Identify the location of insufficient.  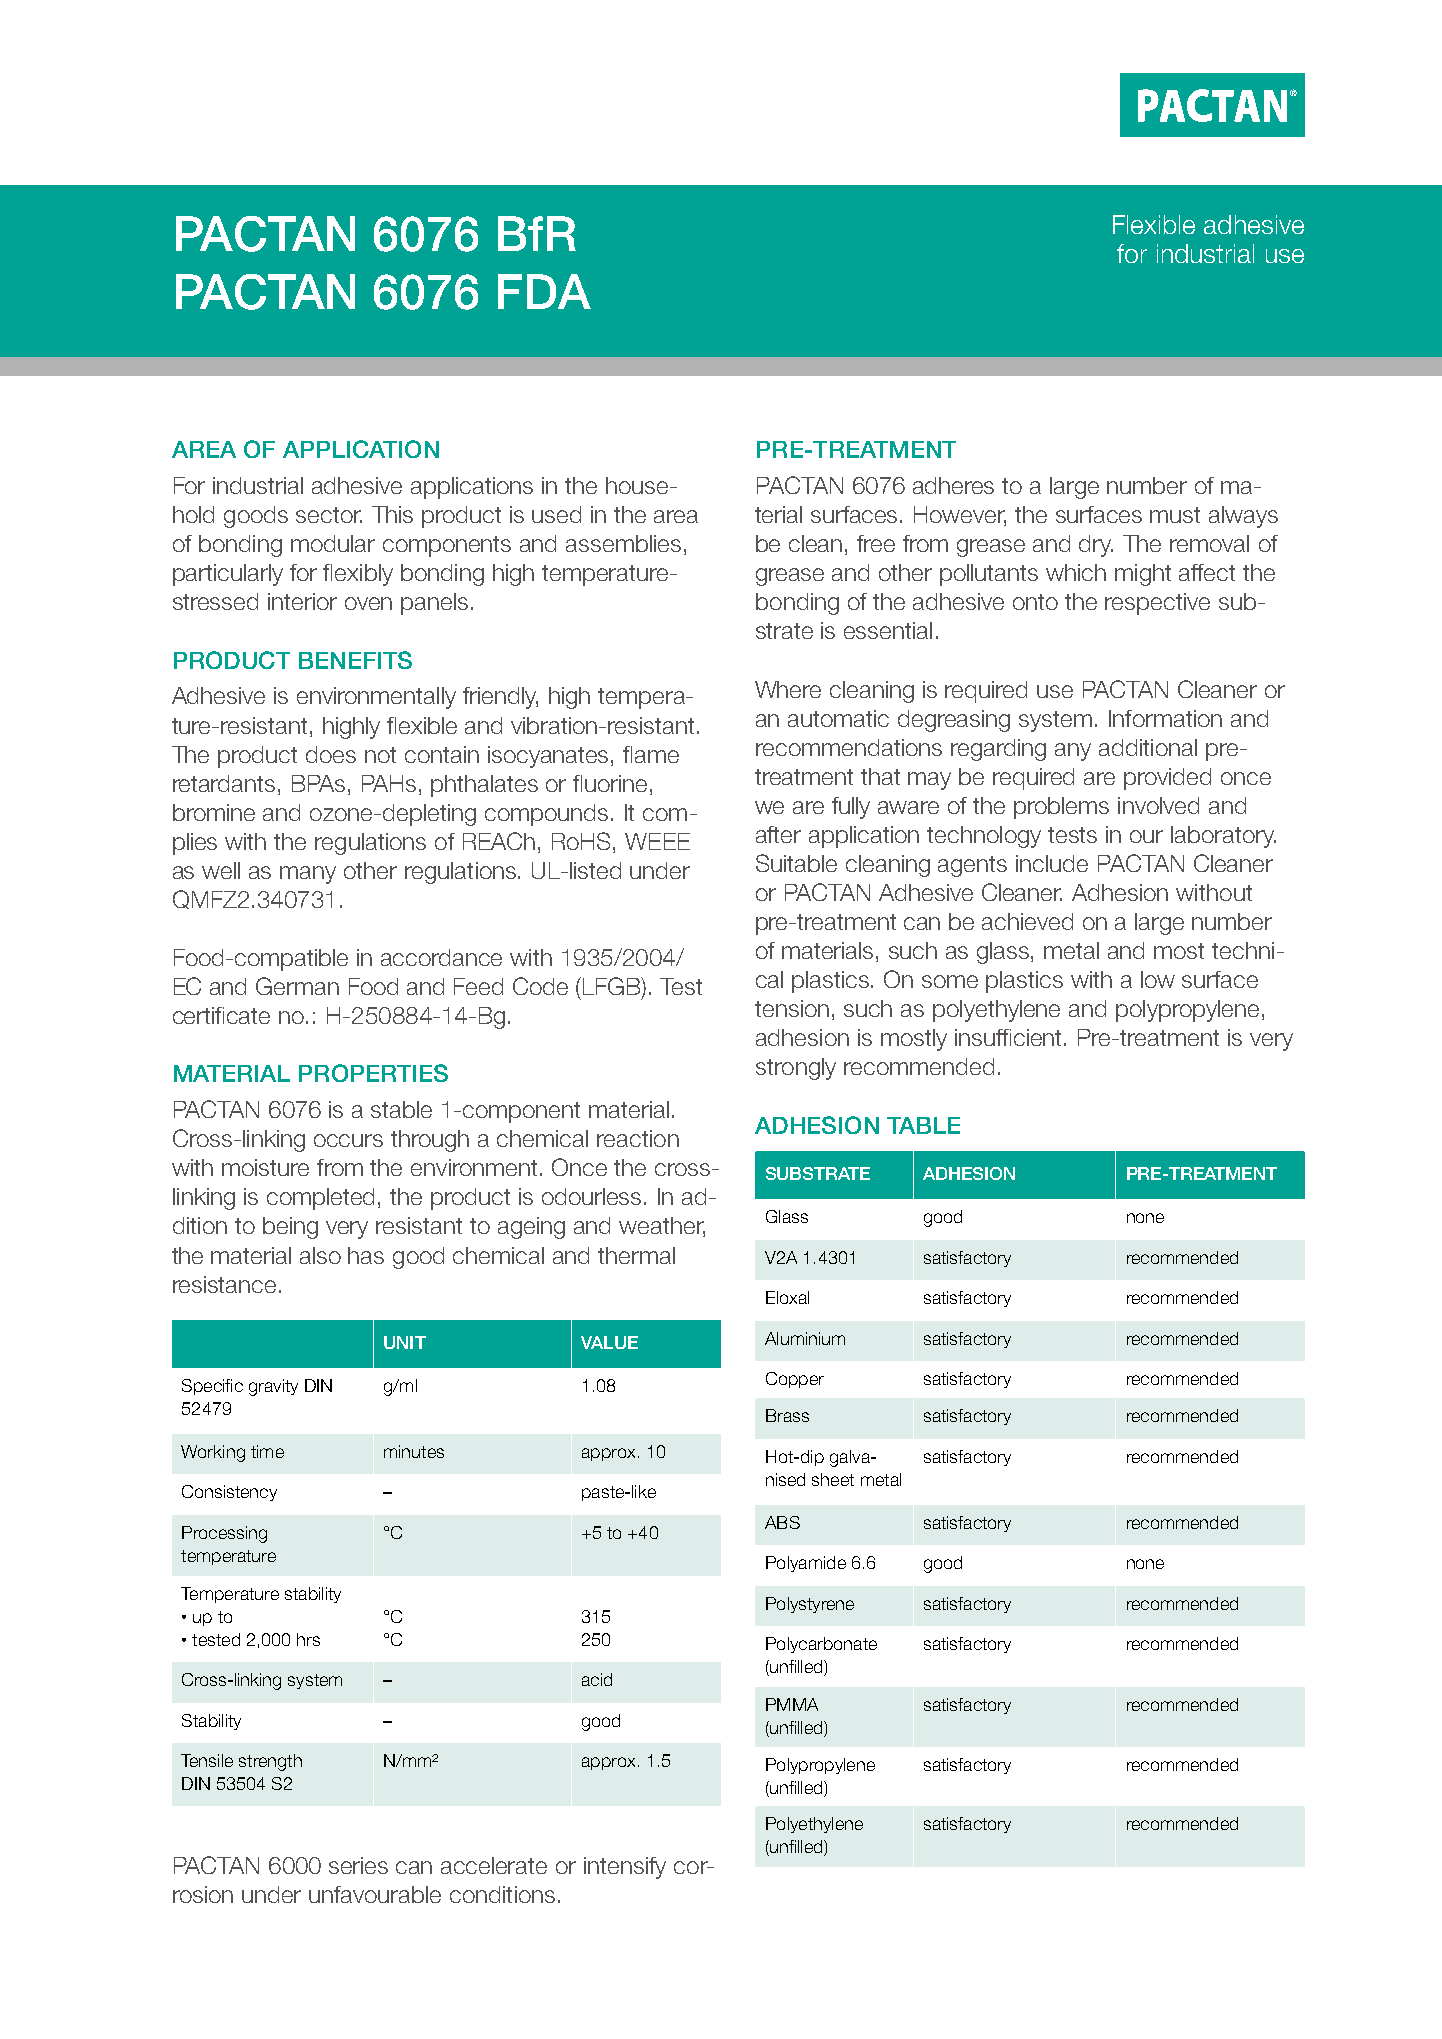
(1010, 1037).
